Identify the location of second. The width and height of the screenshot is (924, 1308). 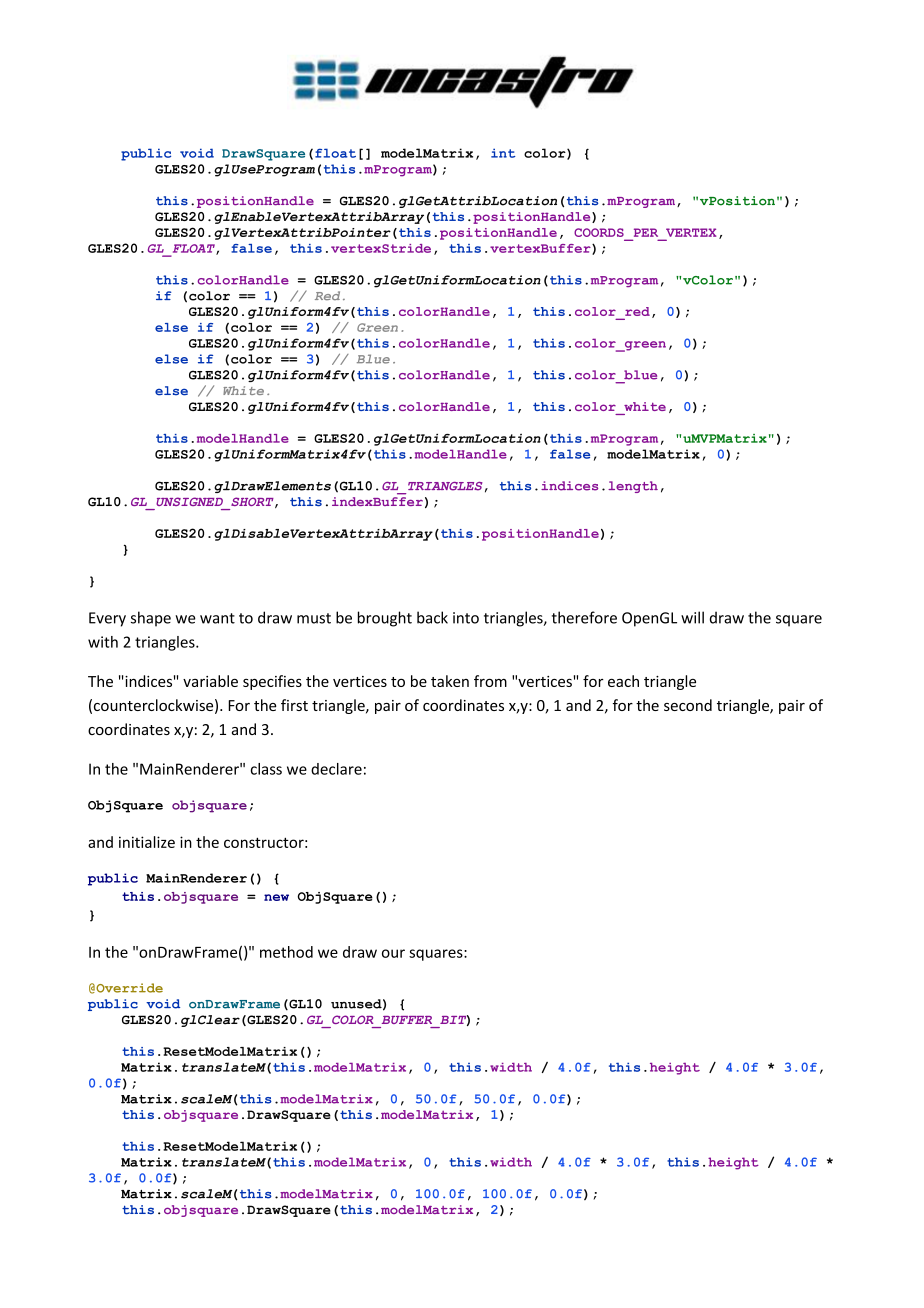
(688, 705).
